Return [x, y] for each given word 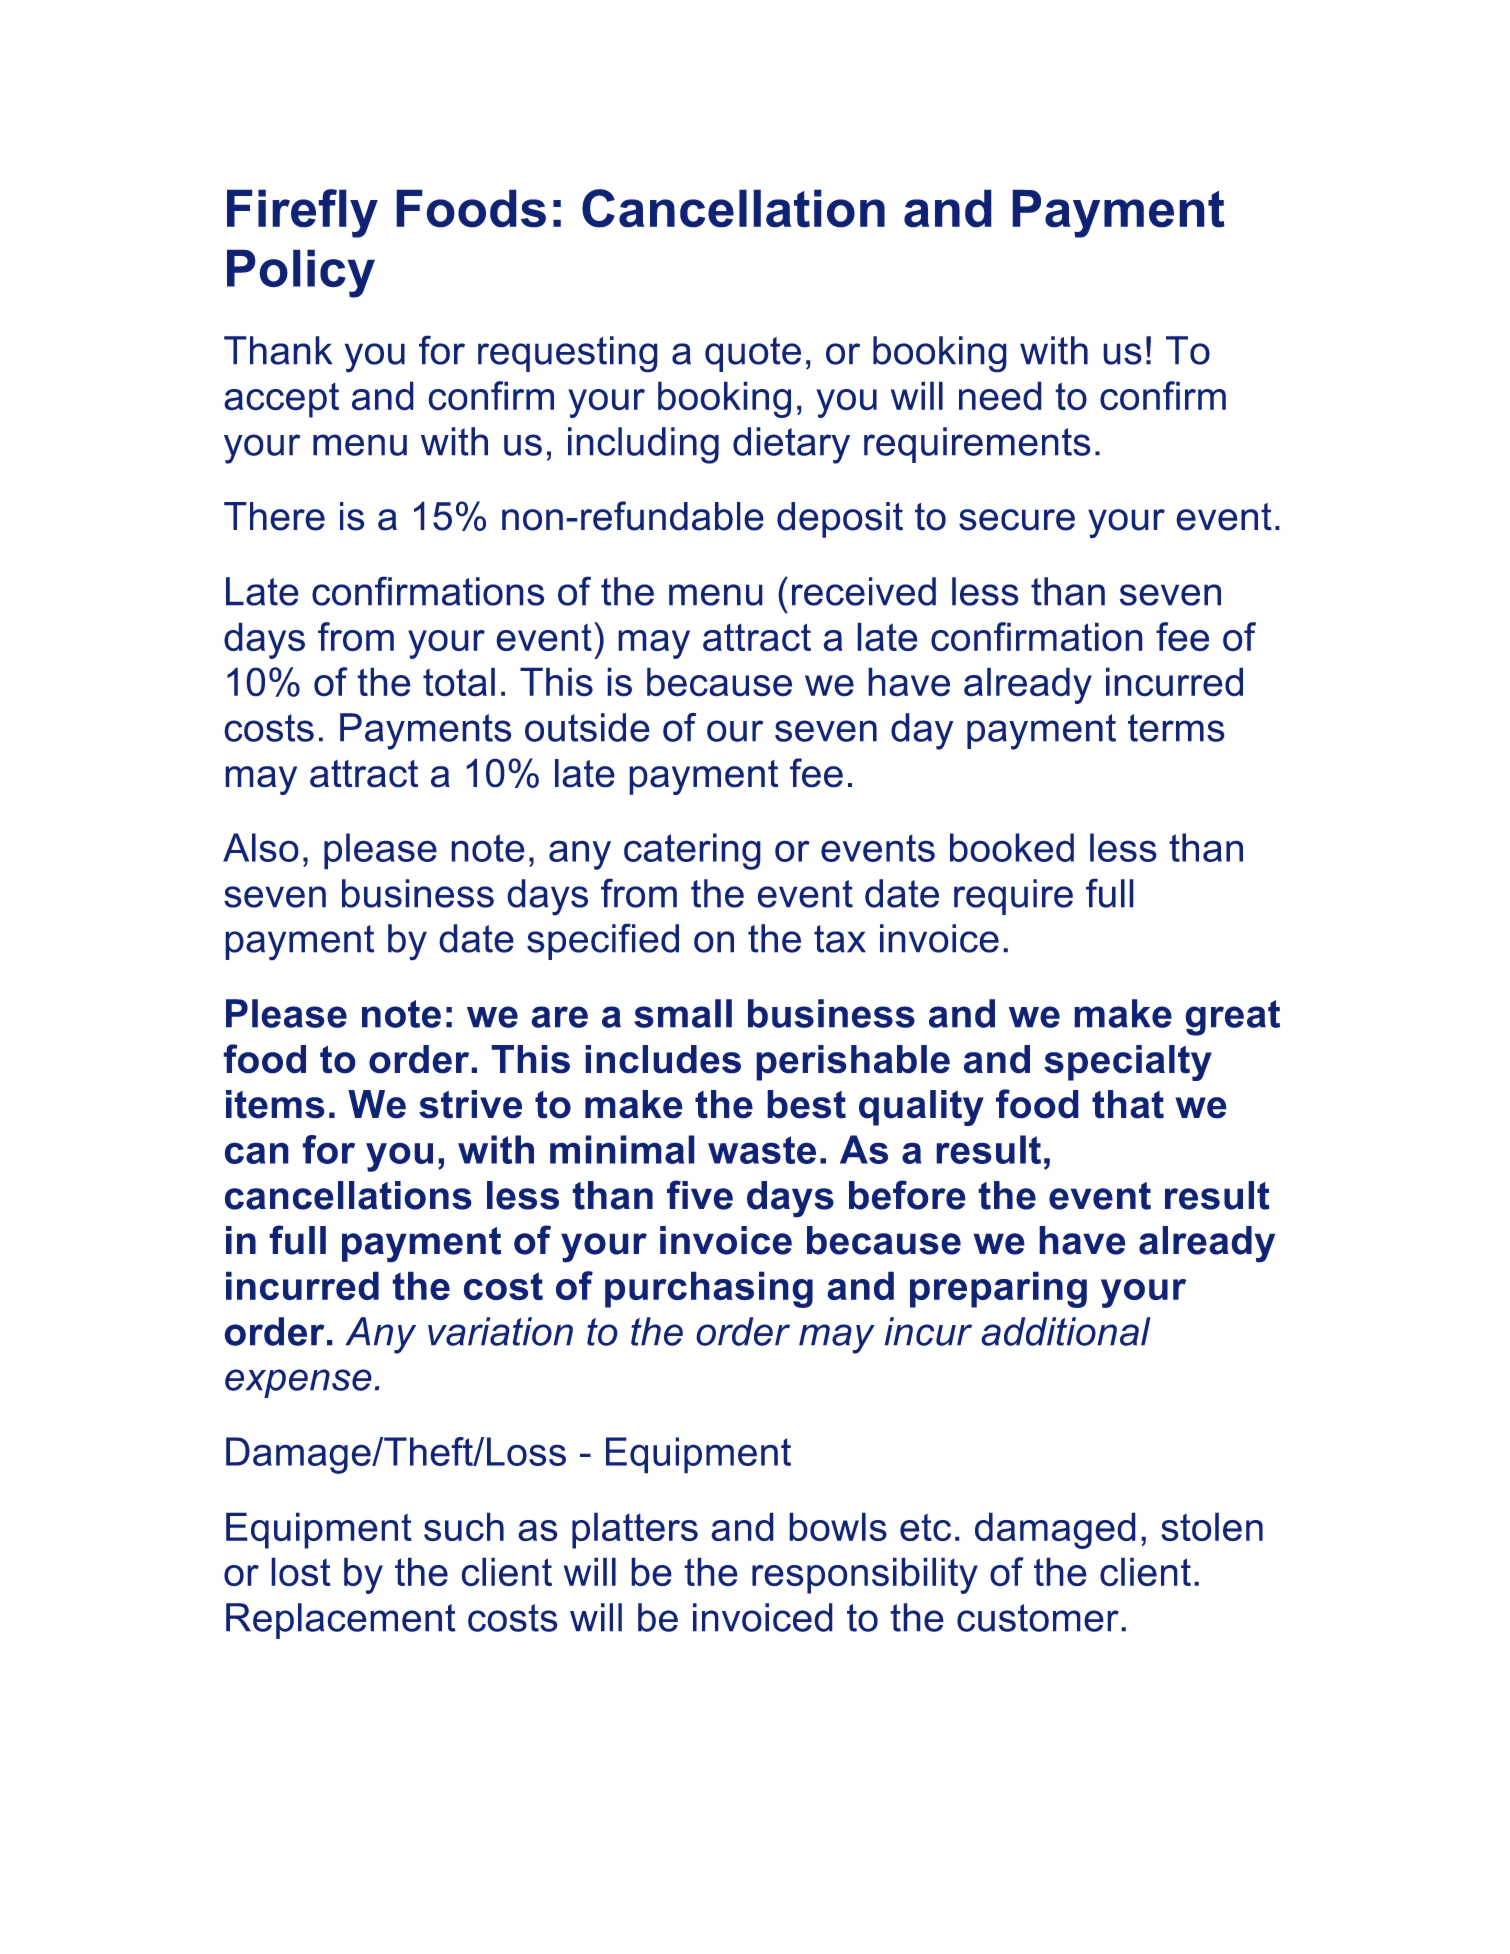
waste [762, 1150]
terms [1176, 728]
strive [470, 1104]
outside [587, 727]
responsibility [865, 1575]
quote [753, 354]
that [1128, 1104]
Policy [301, 273]
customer [1038, 1618]
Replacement [341, 1621]
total [459, 682]
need [1000, 396]
